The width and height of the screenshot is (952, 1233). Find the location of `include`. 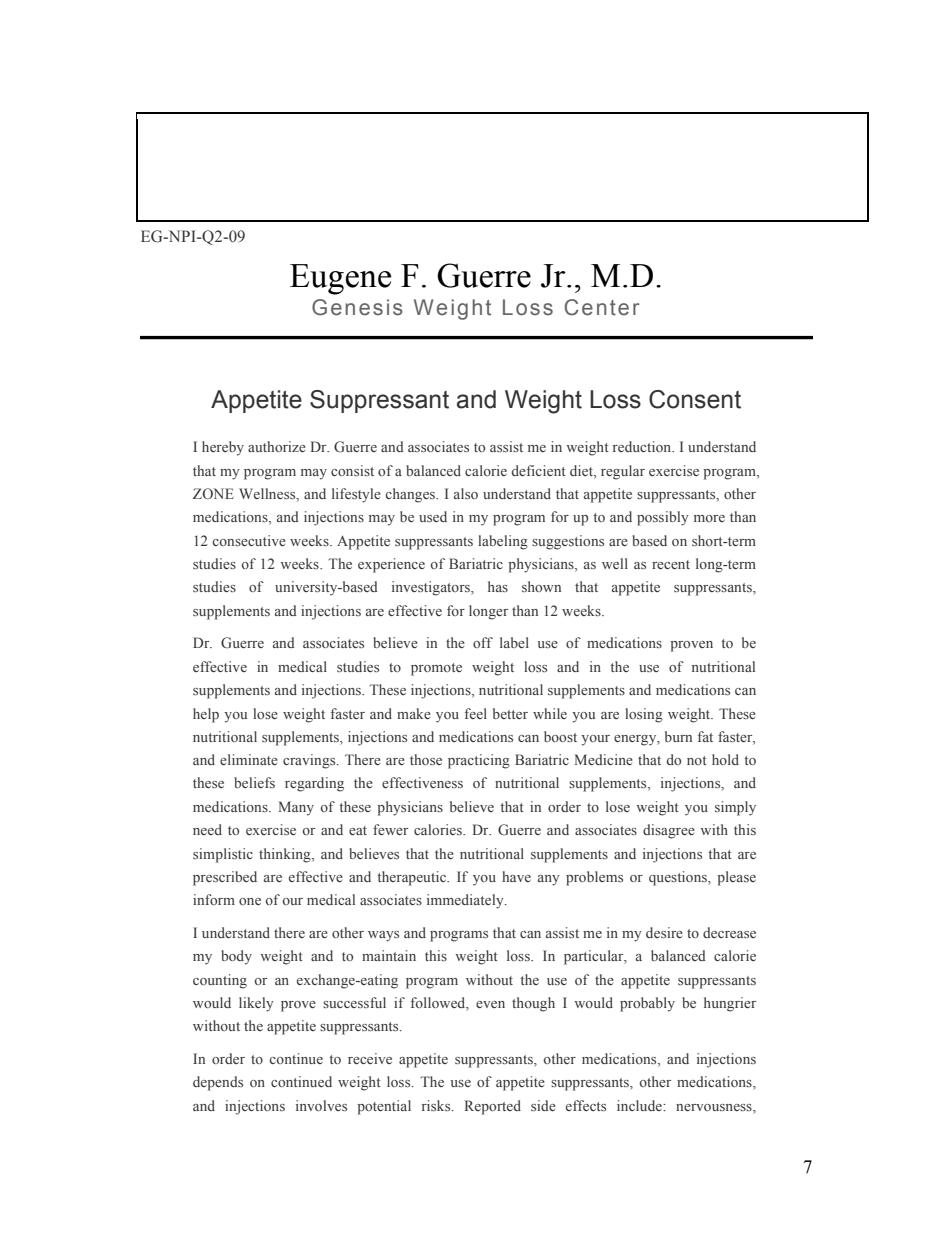

include is located at coordinates (640, 1105).
